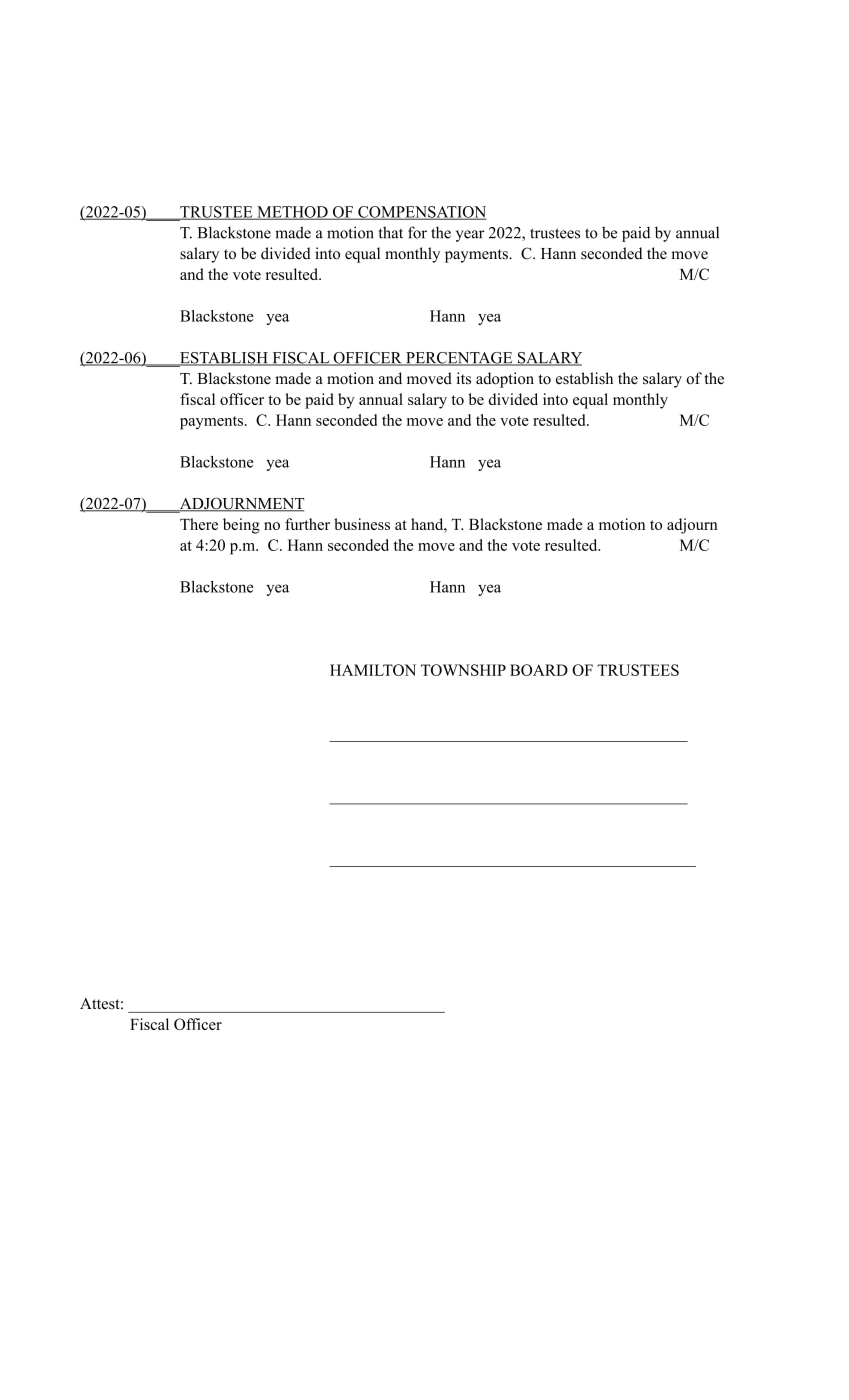  Describe the element at coordinates (463, 670) in the screenshot. I see `TOWNSHIP` at that location.
